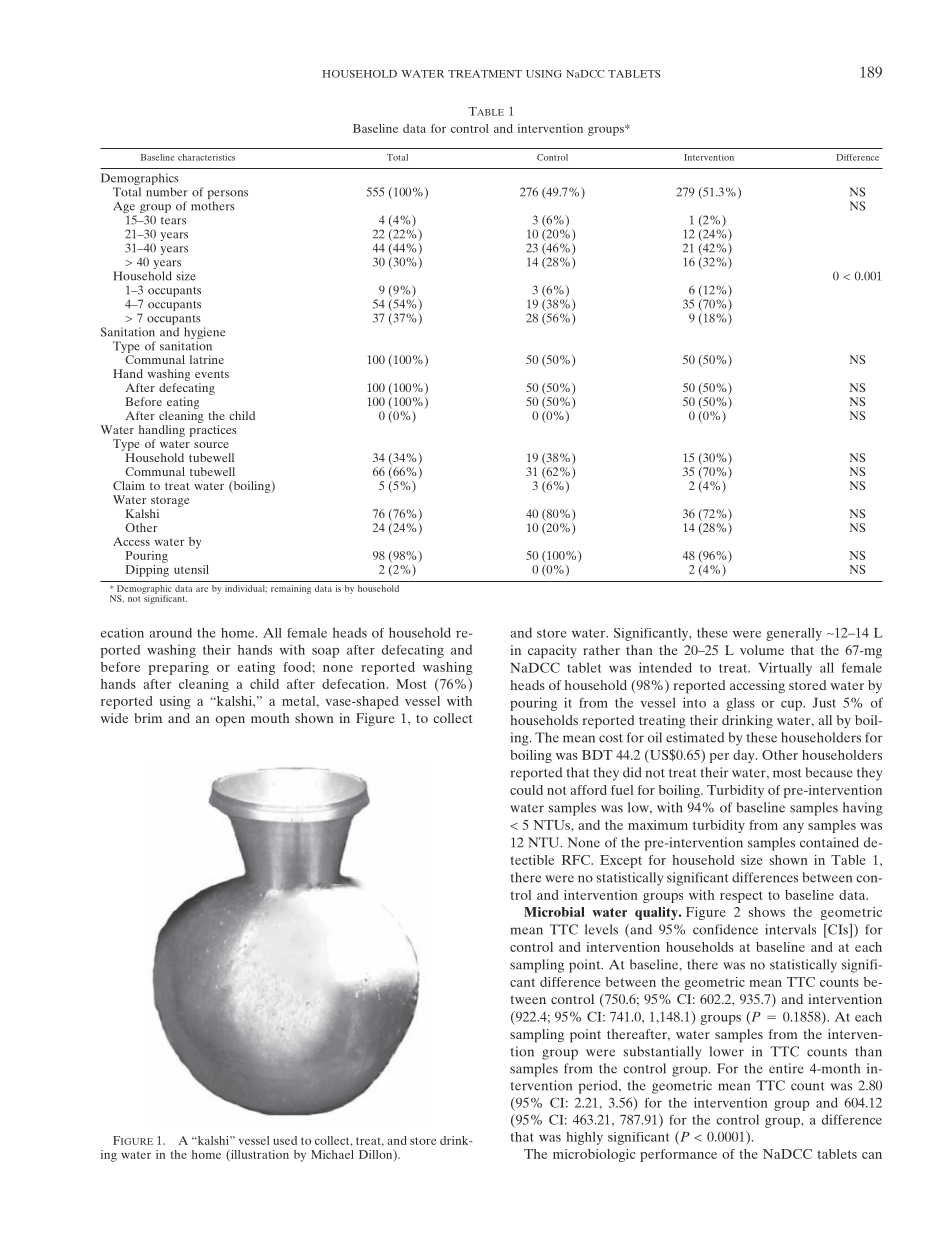  I want to click on capacity, so click(552, 652).
